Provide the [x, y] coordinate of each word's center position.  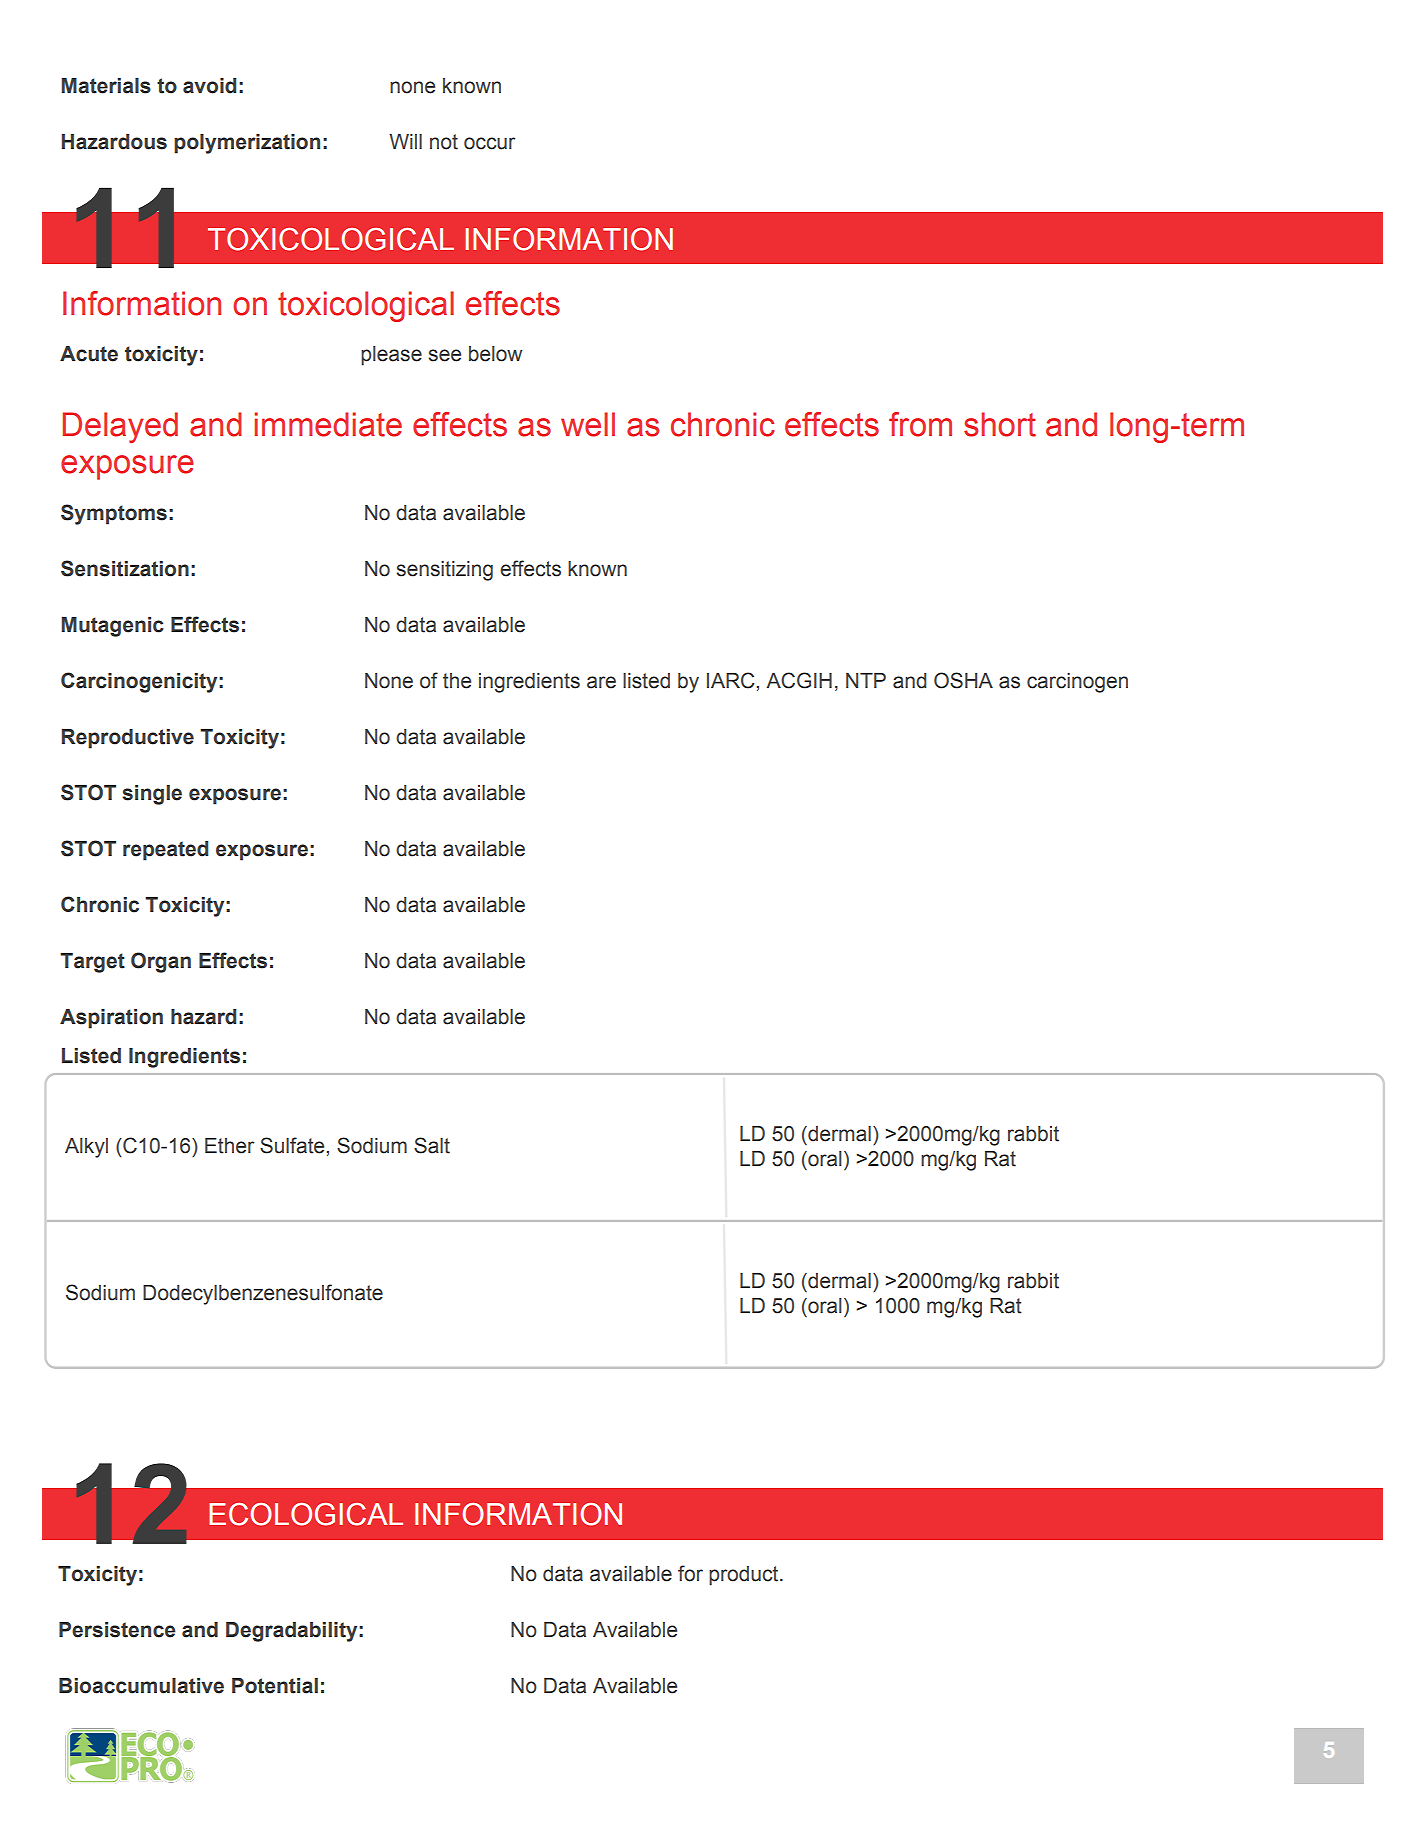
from [920, 424]
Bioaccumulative [141, 1686]
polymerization [247, 144]
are [601, 682]
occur [489, 143]
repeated [165, 851]
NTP [866, 680]
